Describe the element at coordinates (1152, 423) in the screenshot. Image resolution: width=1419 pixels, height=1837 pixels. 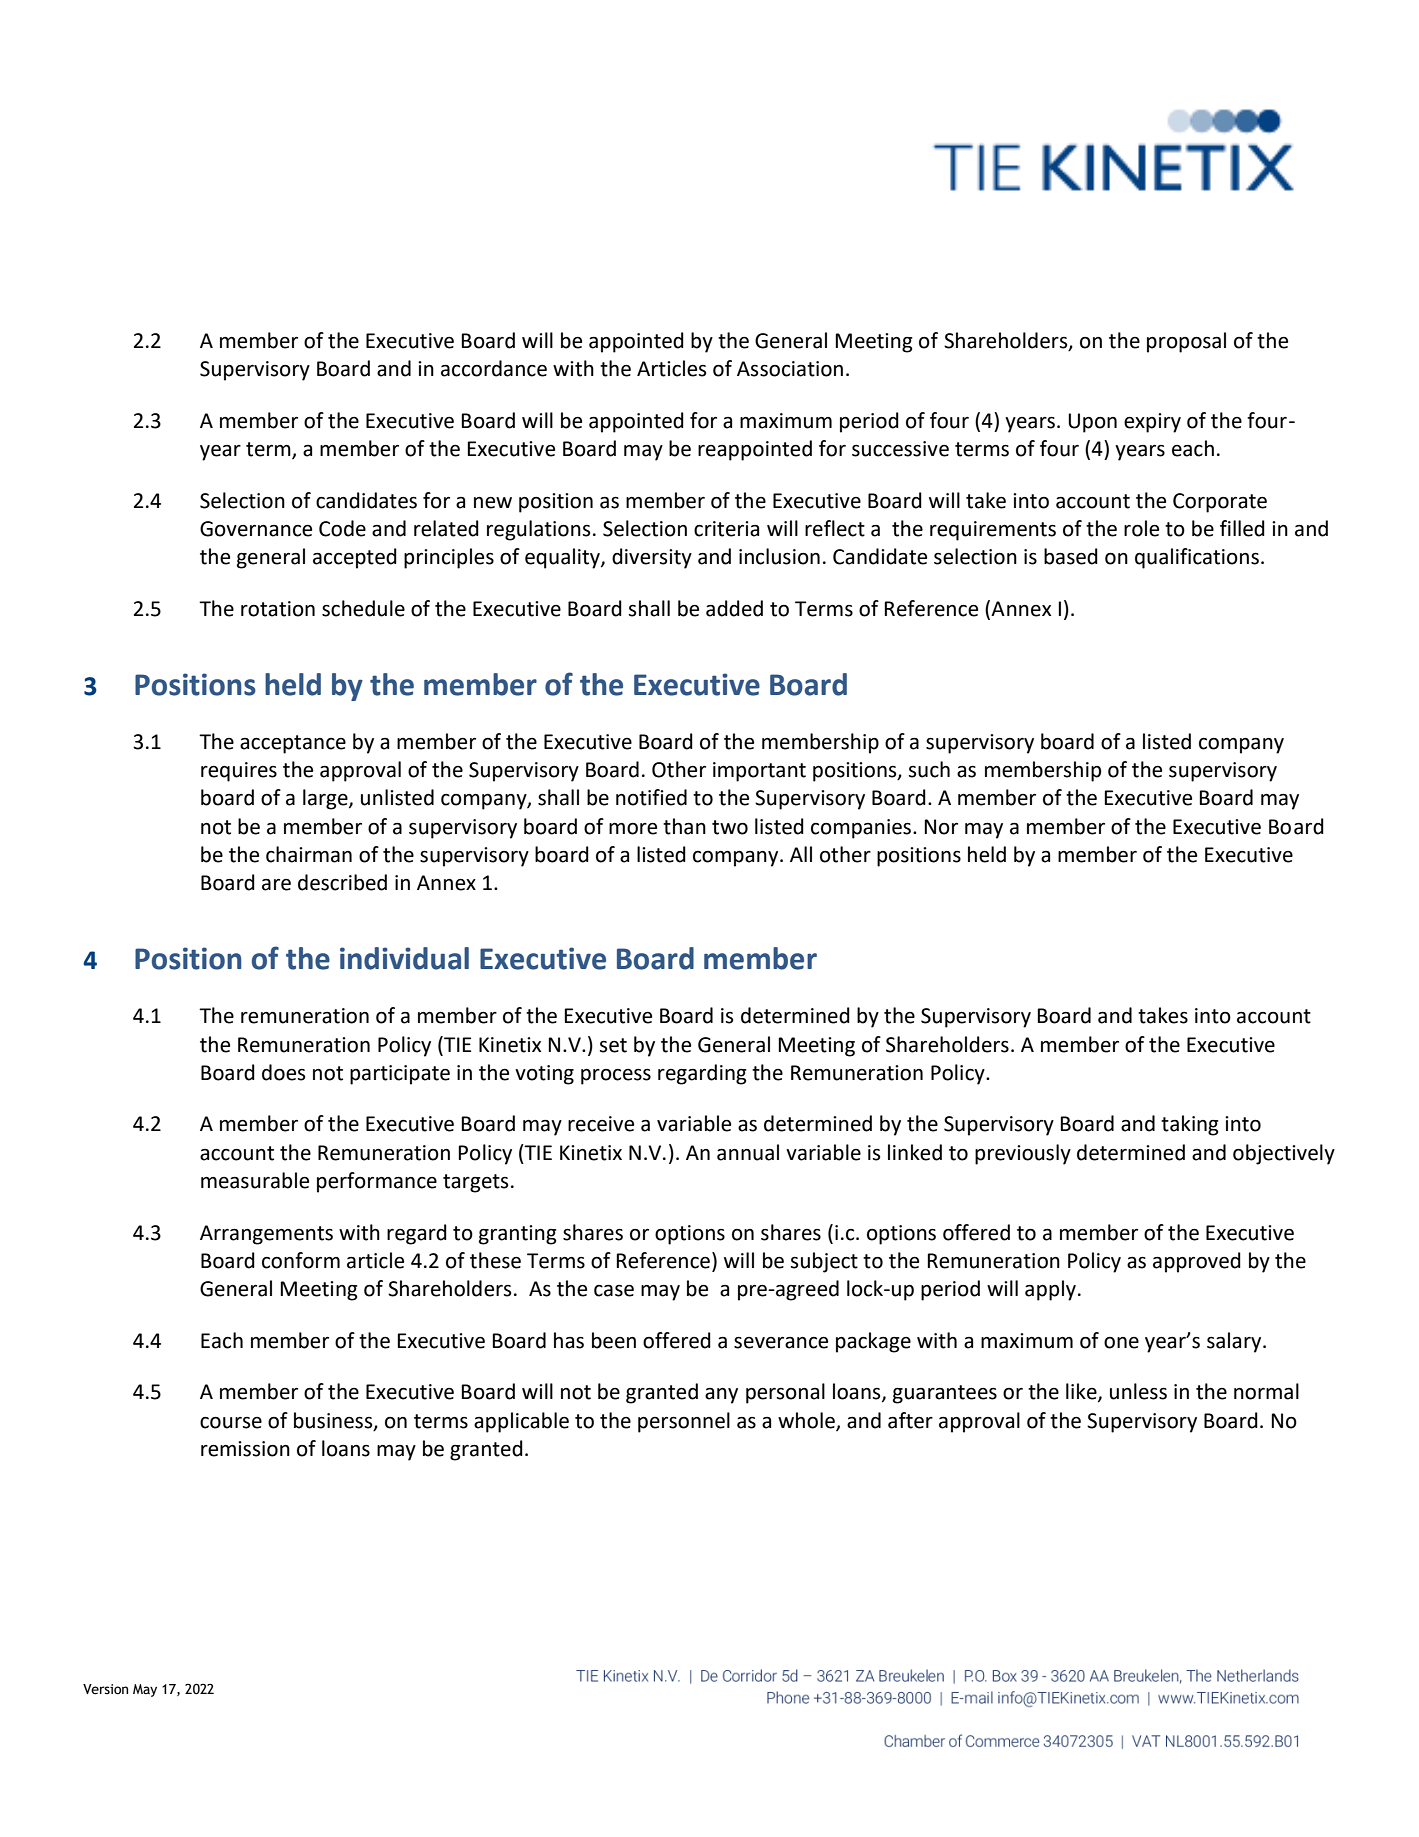
I see `expiry` at that location.
